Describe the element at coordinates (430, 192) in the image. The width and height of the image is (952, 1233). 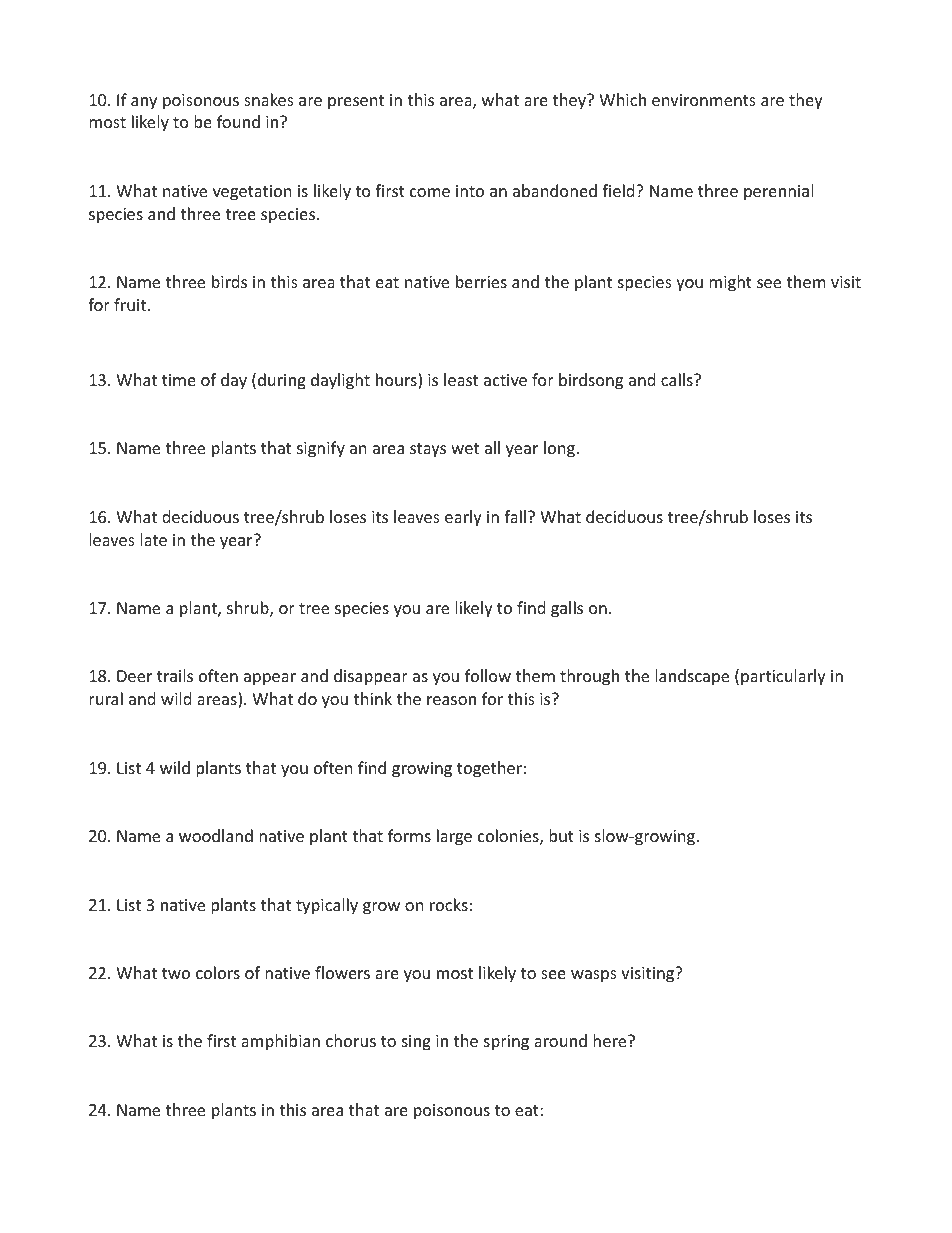
I see `come` at that location.
